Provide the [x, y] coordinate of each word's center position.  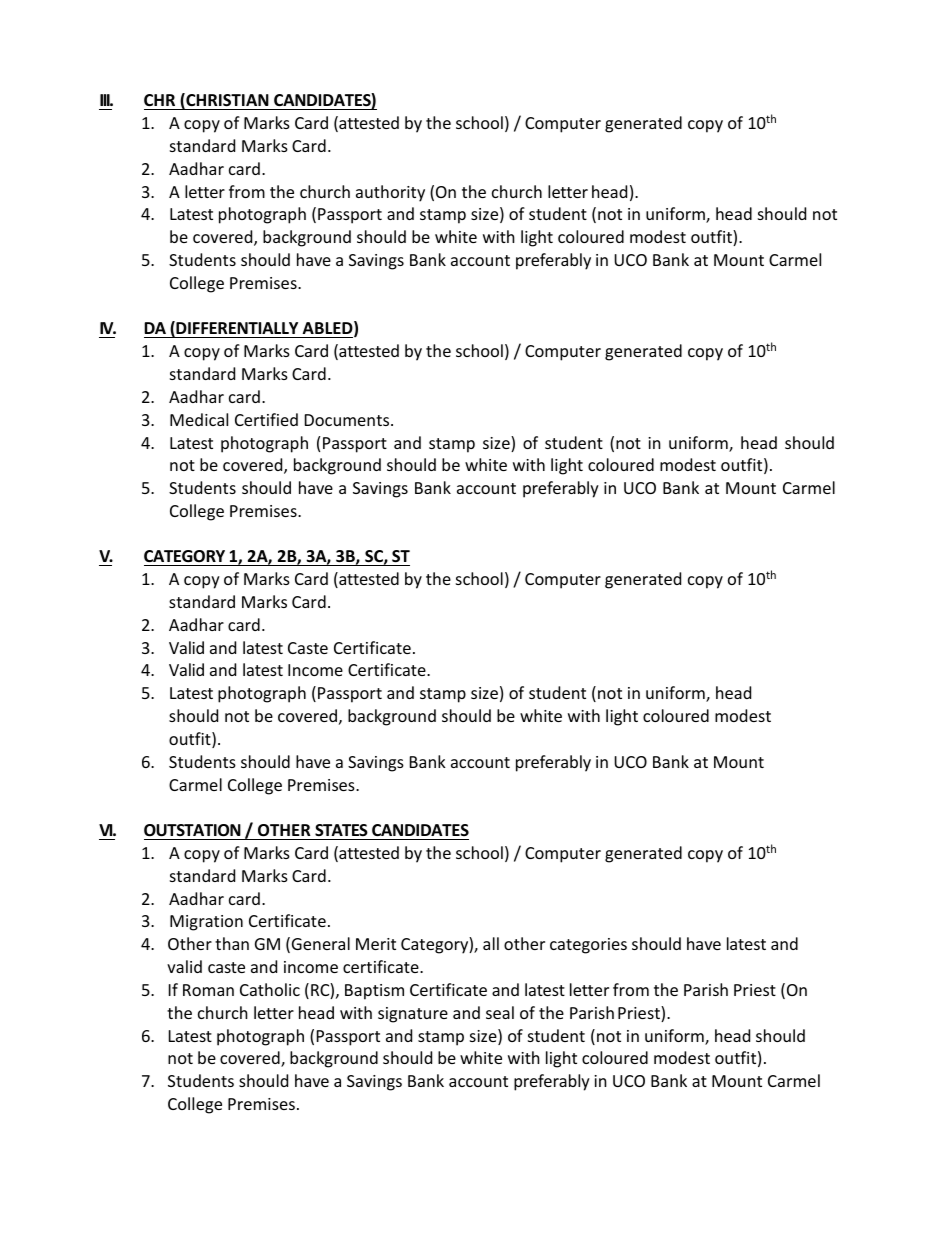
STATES [341, 830]
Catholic [270, 989]
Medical [199, 419]
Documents [348, 420]
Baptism [374, 992]
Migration [206, 923]
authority [390, 193]
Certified [266, 419]
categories [588, 946]
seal [500, 1012]
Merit [376, 944]
